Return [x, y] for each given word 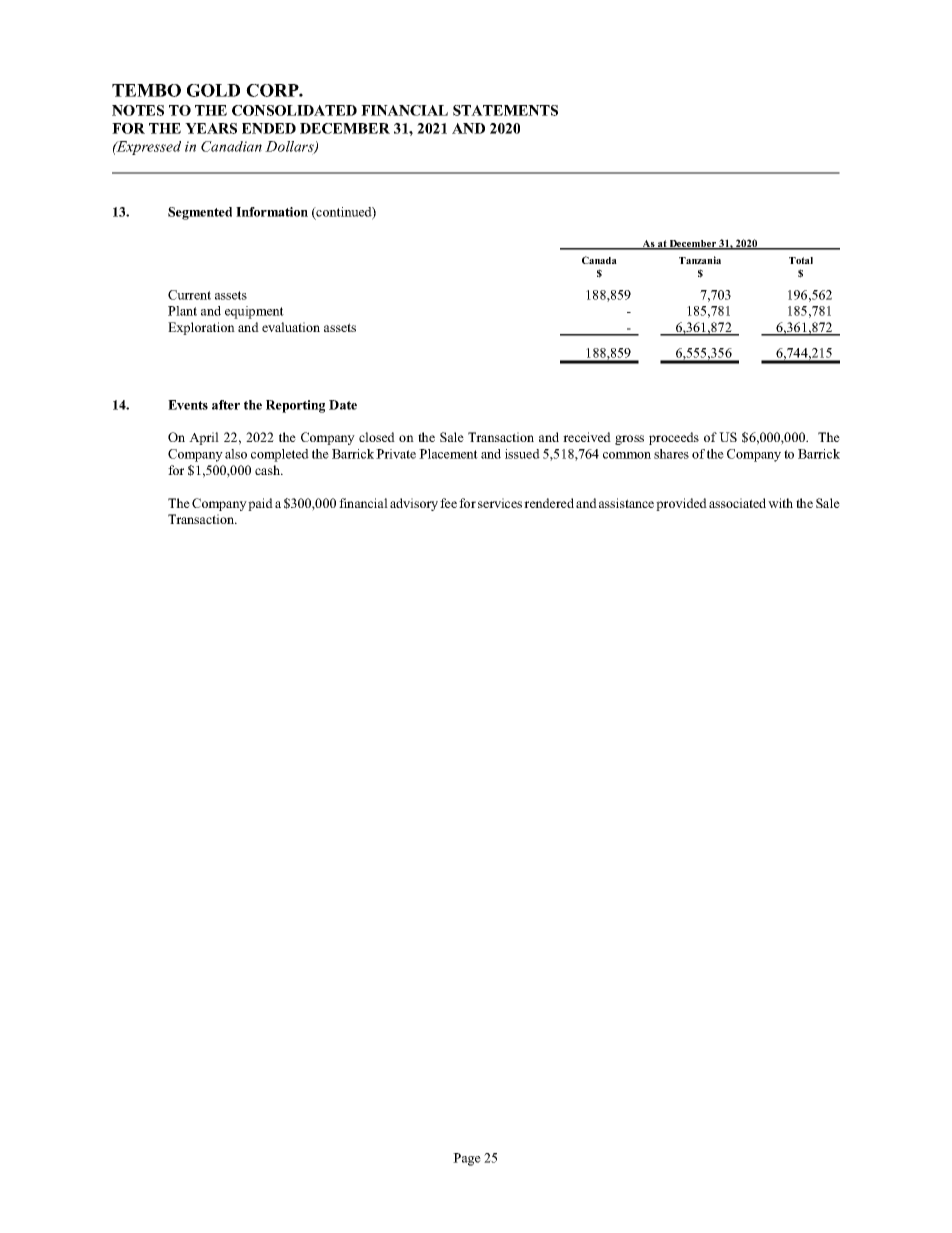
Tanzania [700, 260]
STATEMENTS [505, 110]
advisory [414, 504]
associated [737, 503]
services [500, 503]
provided [681, 504]
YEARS [211, 128]
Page [467, 1159]
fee [448, 503]
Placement [448, 454]
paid [260, 504]
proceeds [674, 438]
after [226, 405]
